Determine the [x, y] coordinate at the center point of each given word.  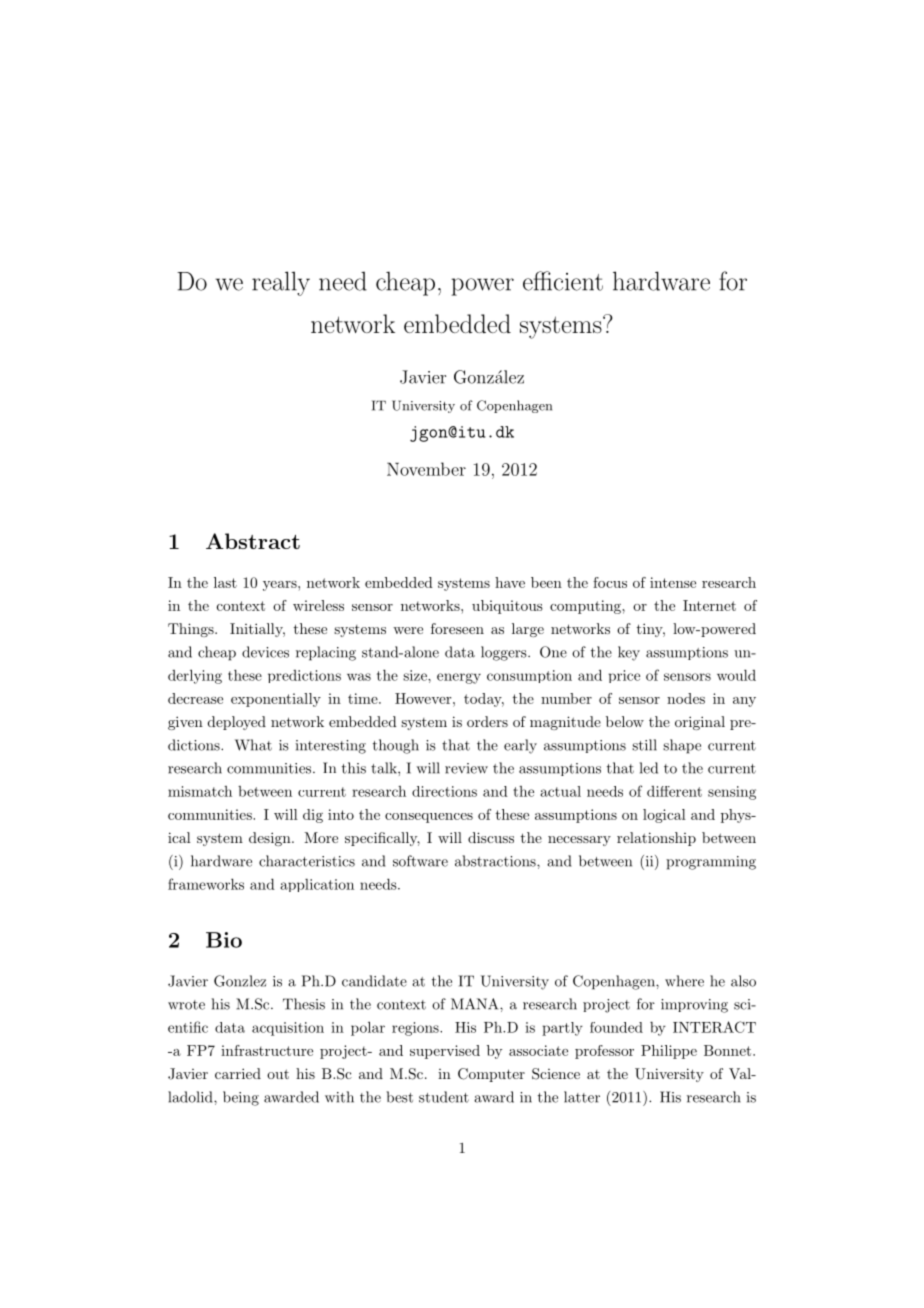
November [426, 469]
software [420, 861]
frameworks [206, 884]
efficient [563, 281]
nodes [686, 698]
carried [238, 1073]
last [225, 582]
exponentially [276, 700]
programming [711, 863]
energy [459, 678]
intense [673, 582]
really [281, 283]
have [510, 582]
